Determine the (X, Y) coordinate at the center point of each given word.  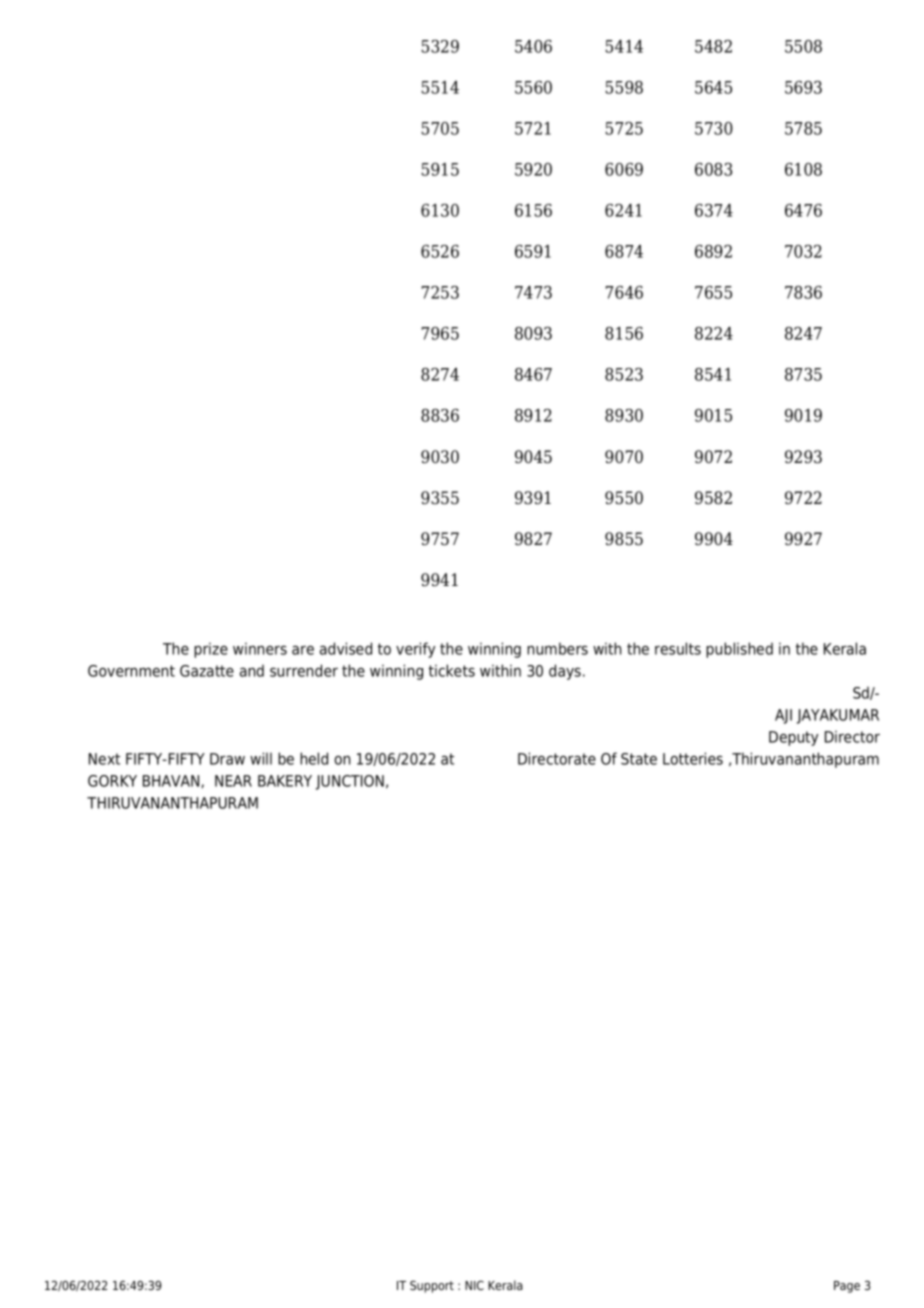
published (739, 650)
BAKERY (285, 781)
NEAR (233, 781)
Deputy (793, 738)
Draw (227, 759)
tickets (452, 670)
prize (211, 650)
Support (432, 1286)
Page (847, 1287)
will (261, 758)
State (639, 759)
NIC (474, 1285)
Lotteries (693, 758)
